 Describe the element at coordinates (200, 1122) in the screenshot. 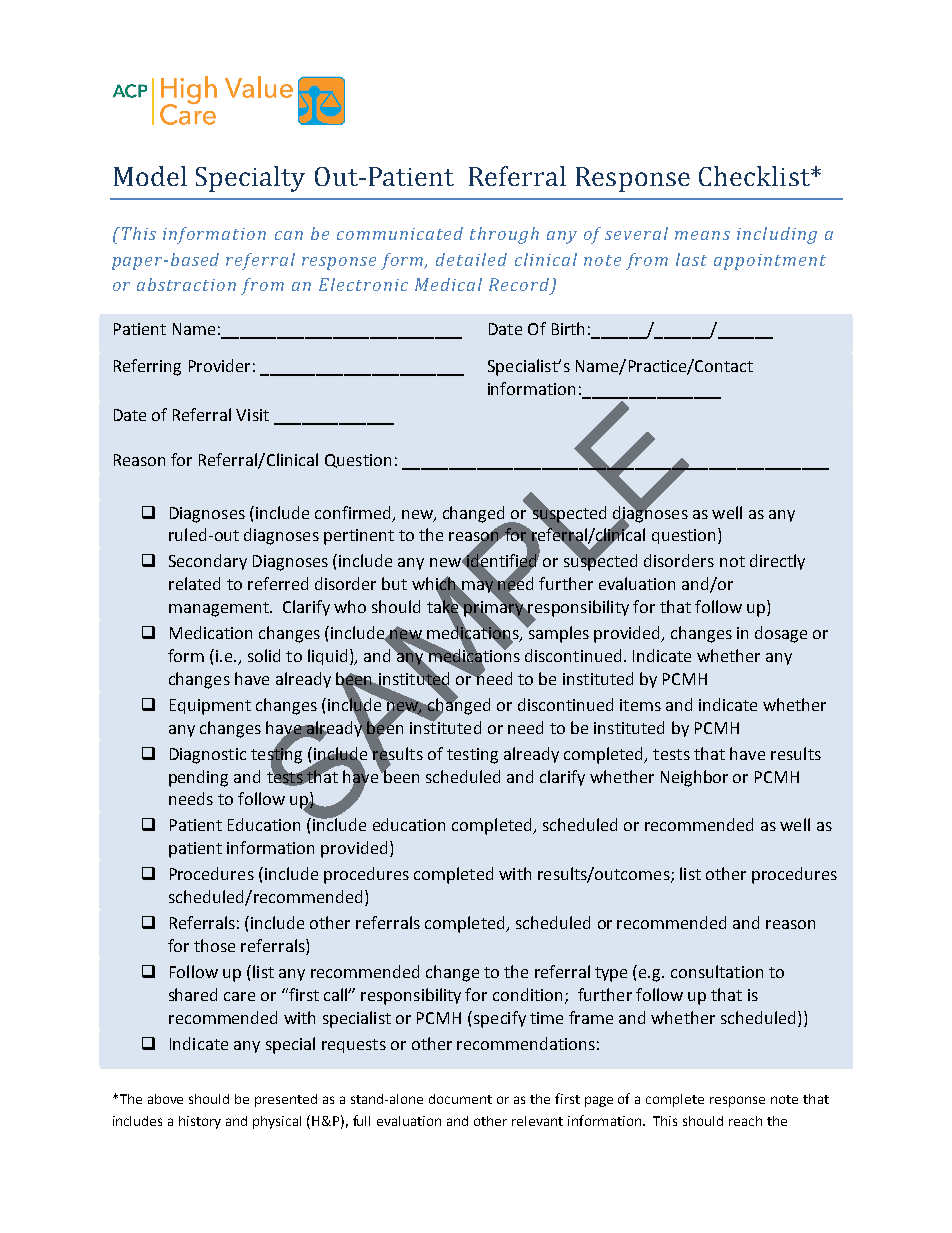

I see `history` at that location.
